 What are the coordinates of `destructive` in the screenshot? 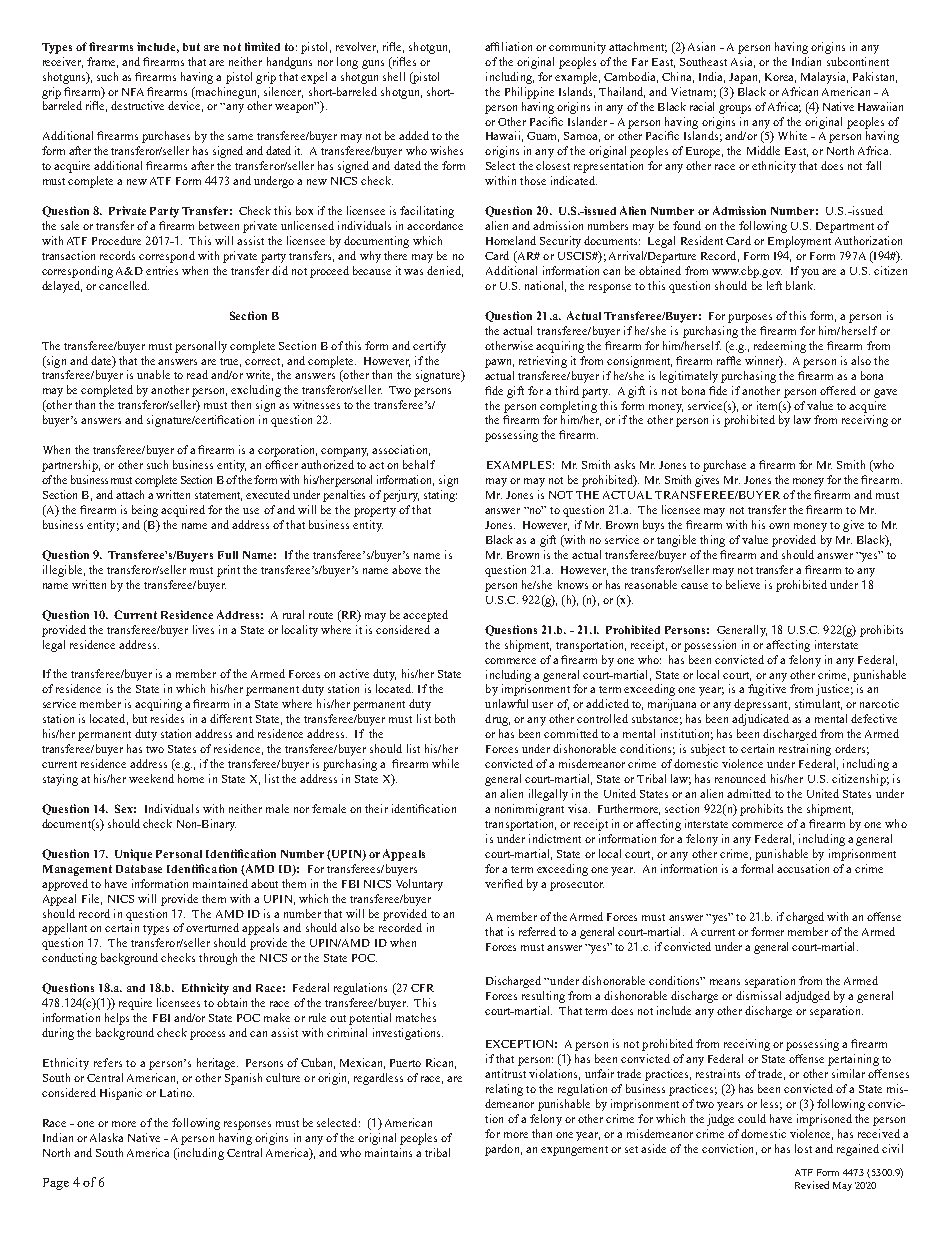 It's located at (137, 105).
